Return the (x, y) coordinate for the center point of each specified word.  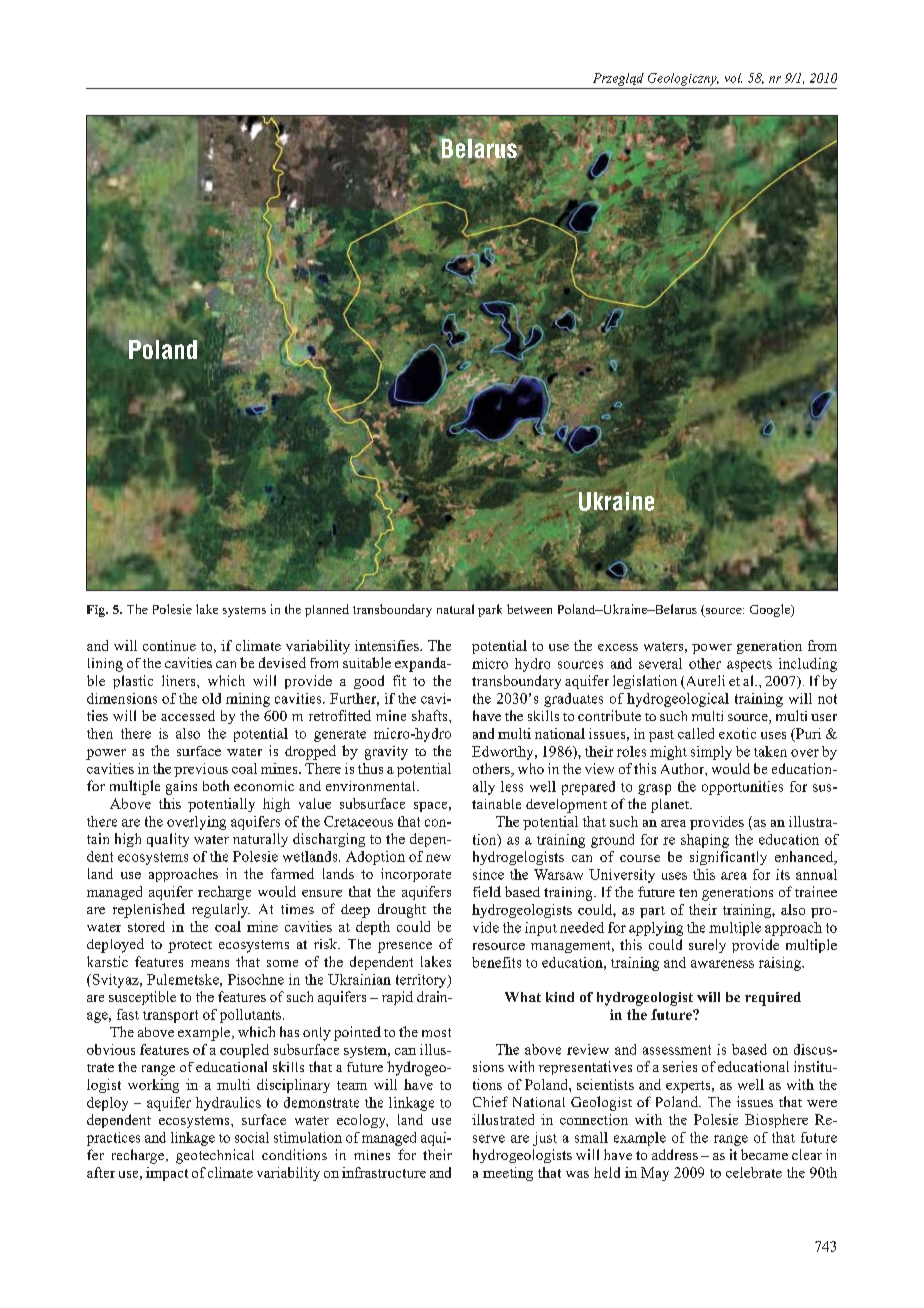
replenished (149, 910)
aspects (749, 666)
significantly (728, 858)
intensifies (388, 645)
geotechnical (215, 1156)
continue (169, 645)
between (529, 609)
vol (733, 78)
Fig (97, 611)
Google (771, 610)
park (490, 610)
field (487, 891)
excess (618, 647)
